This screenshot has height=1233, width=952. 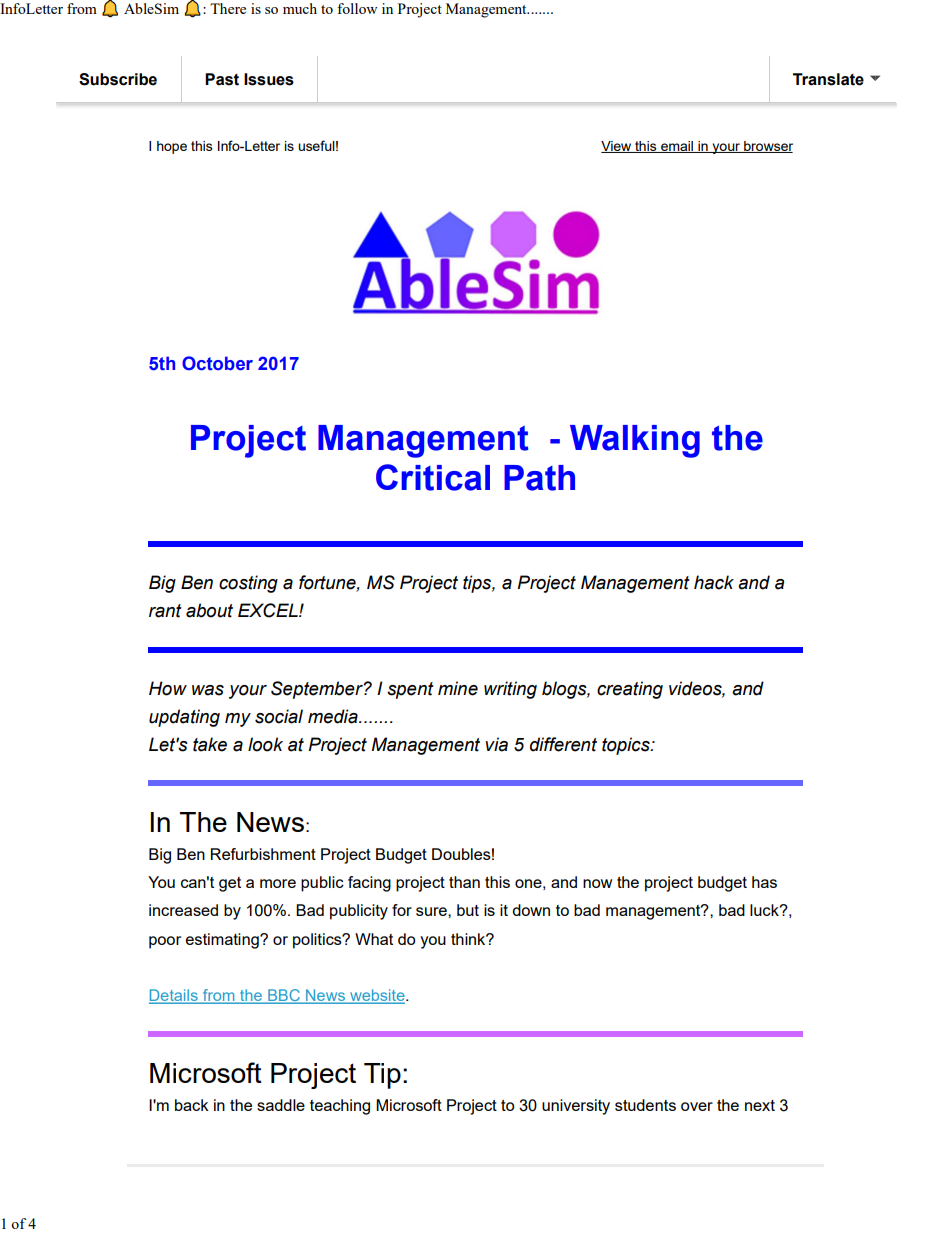 I want to click on via, so click(x=496, y=744).
